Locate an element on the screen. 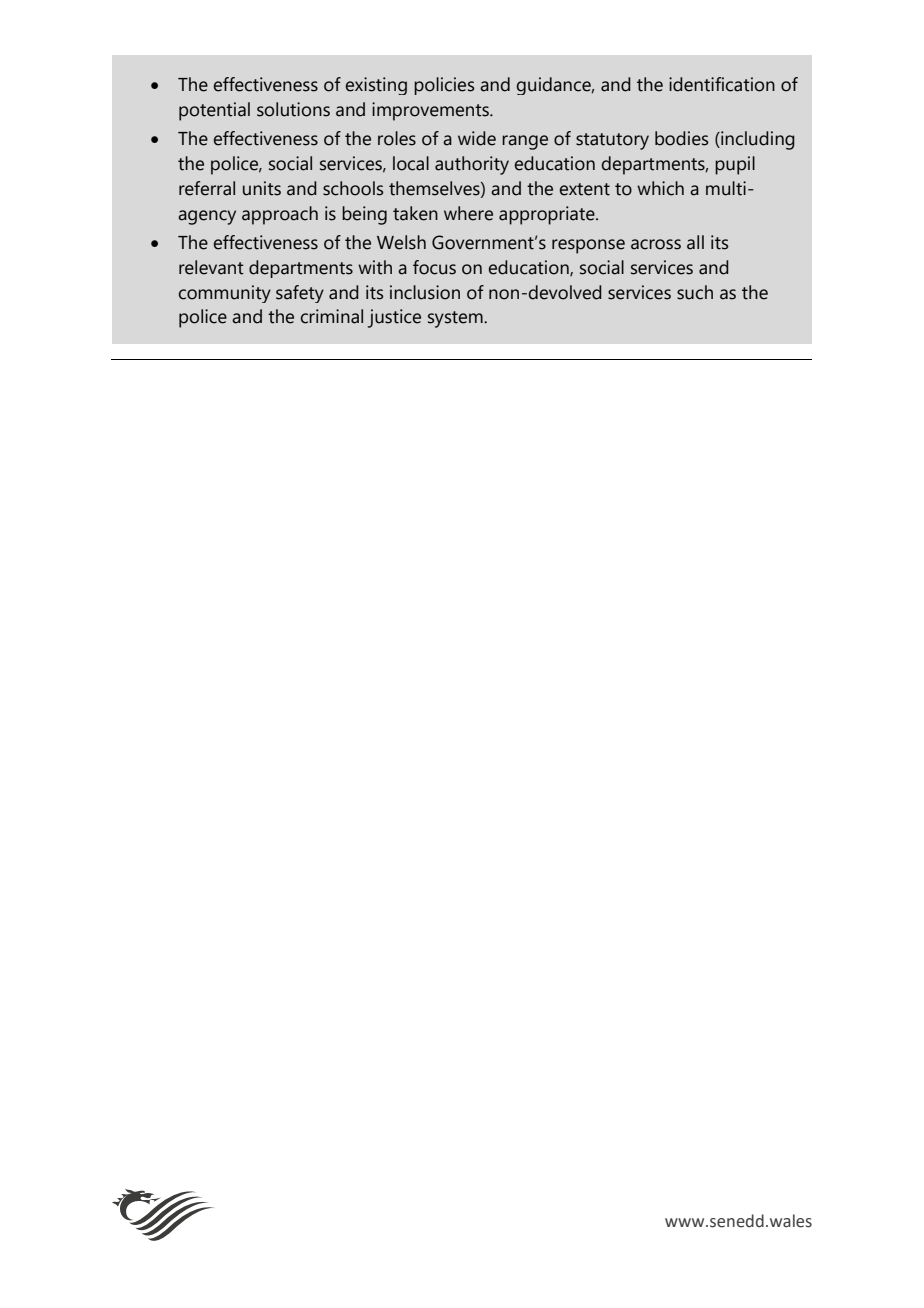  wide is located at coordinates (477, 138).
